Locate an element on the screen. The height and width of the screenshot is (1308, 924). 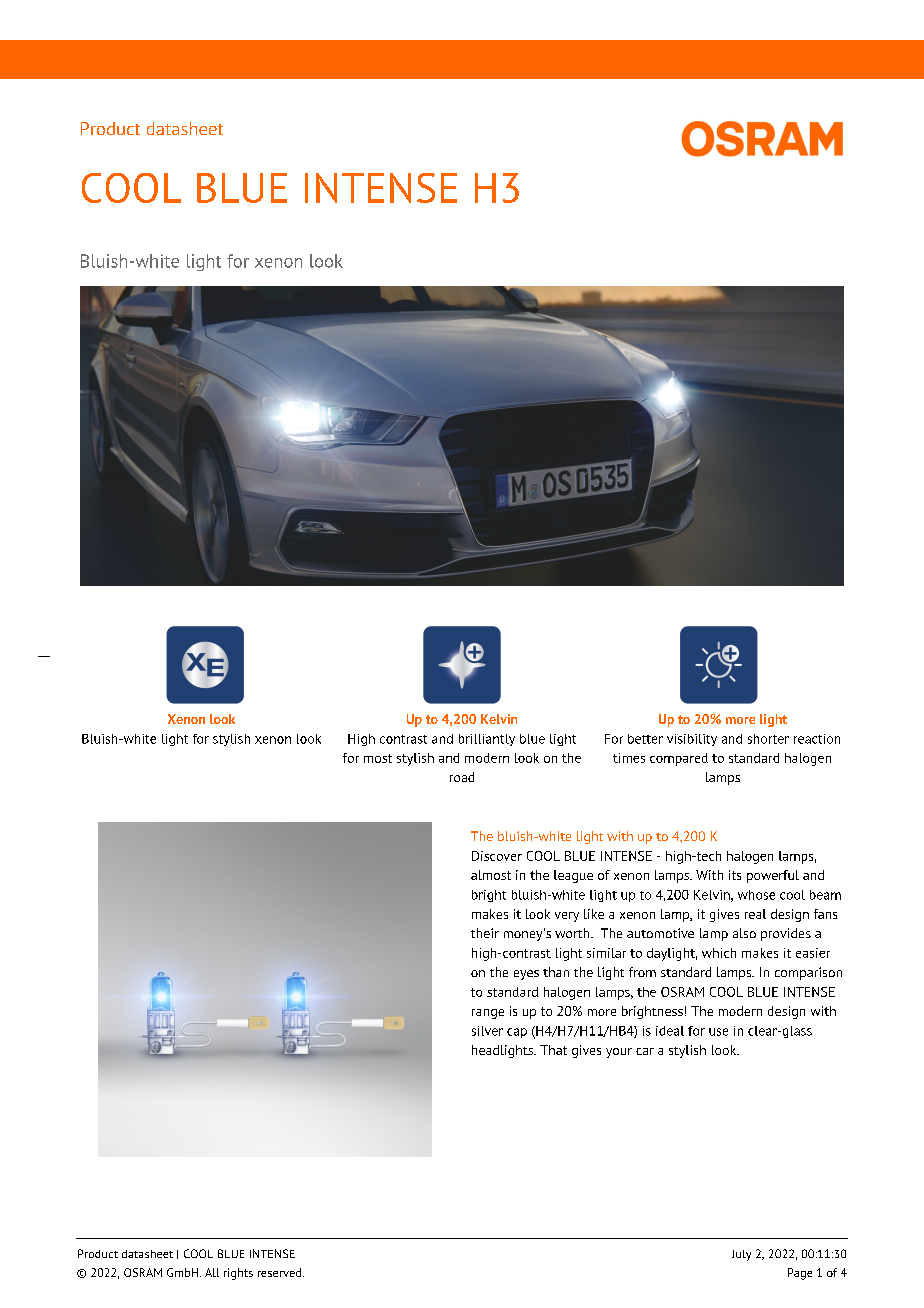
shorter is located at coordinates (768, 739).
